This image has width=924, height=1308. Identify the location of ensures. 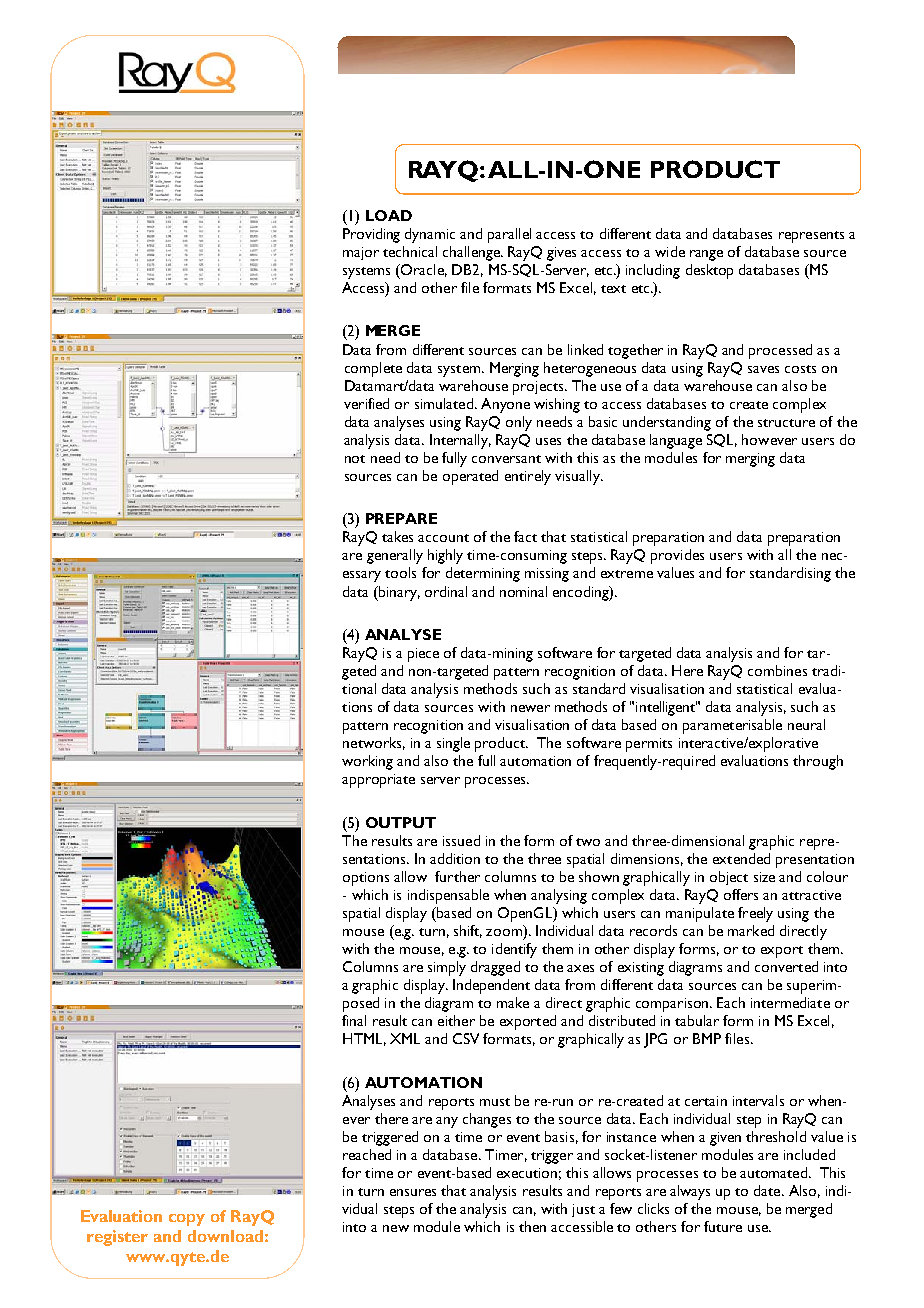
(413, 1192).
